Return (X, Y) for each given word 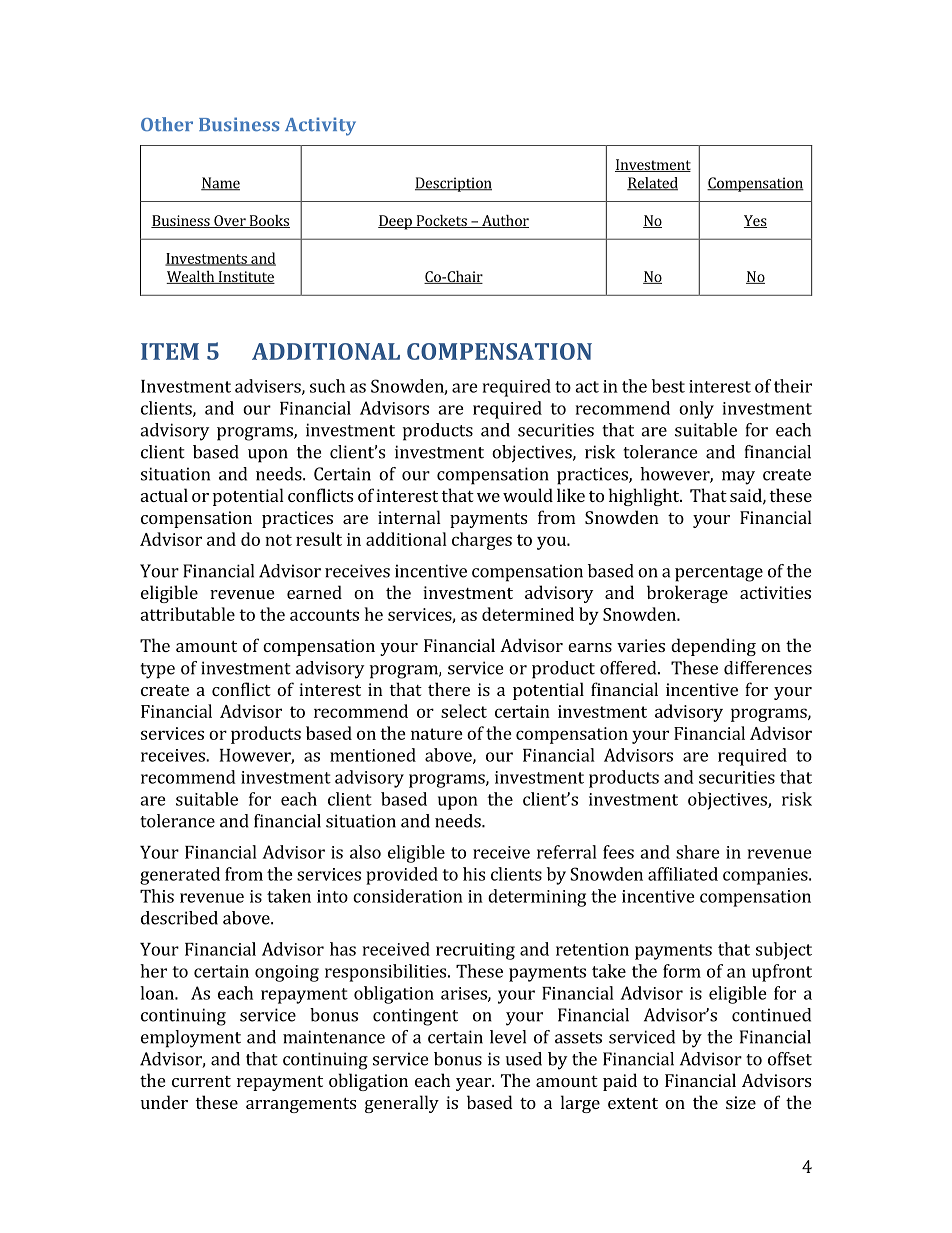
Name (220, 184)
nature (437, 734)
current (201, 1081)
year (474, 1084)
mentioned (373, 755)
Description (453, 184)
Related (652, 184)
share (698, 852)
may (738, 478)
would (528, 495)
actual (164, 495)
